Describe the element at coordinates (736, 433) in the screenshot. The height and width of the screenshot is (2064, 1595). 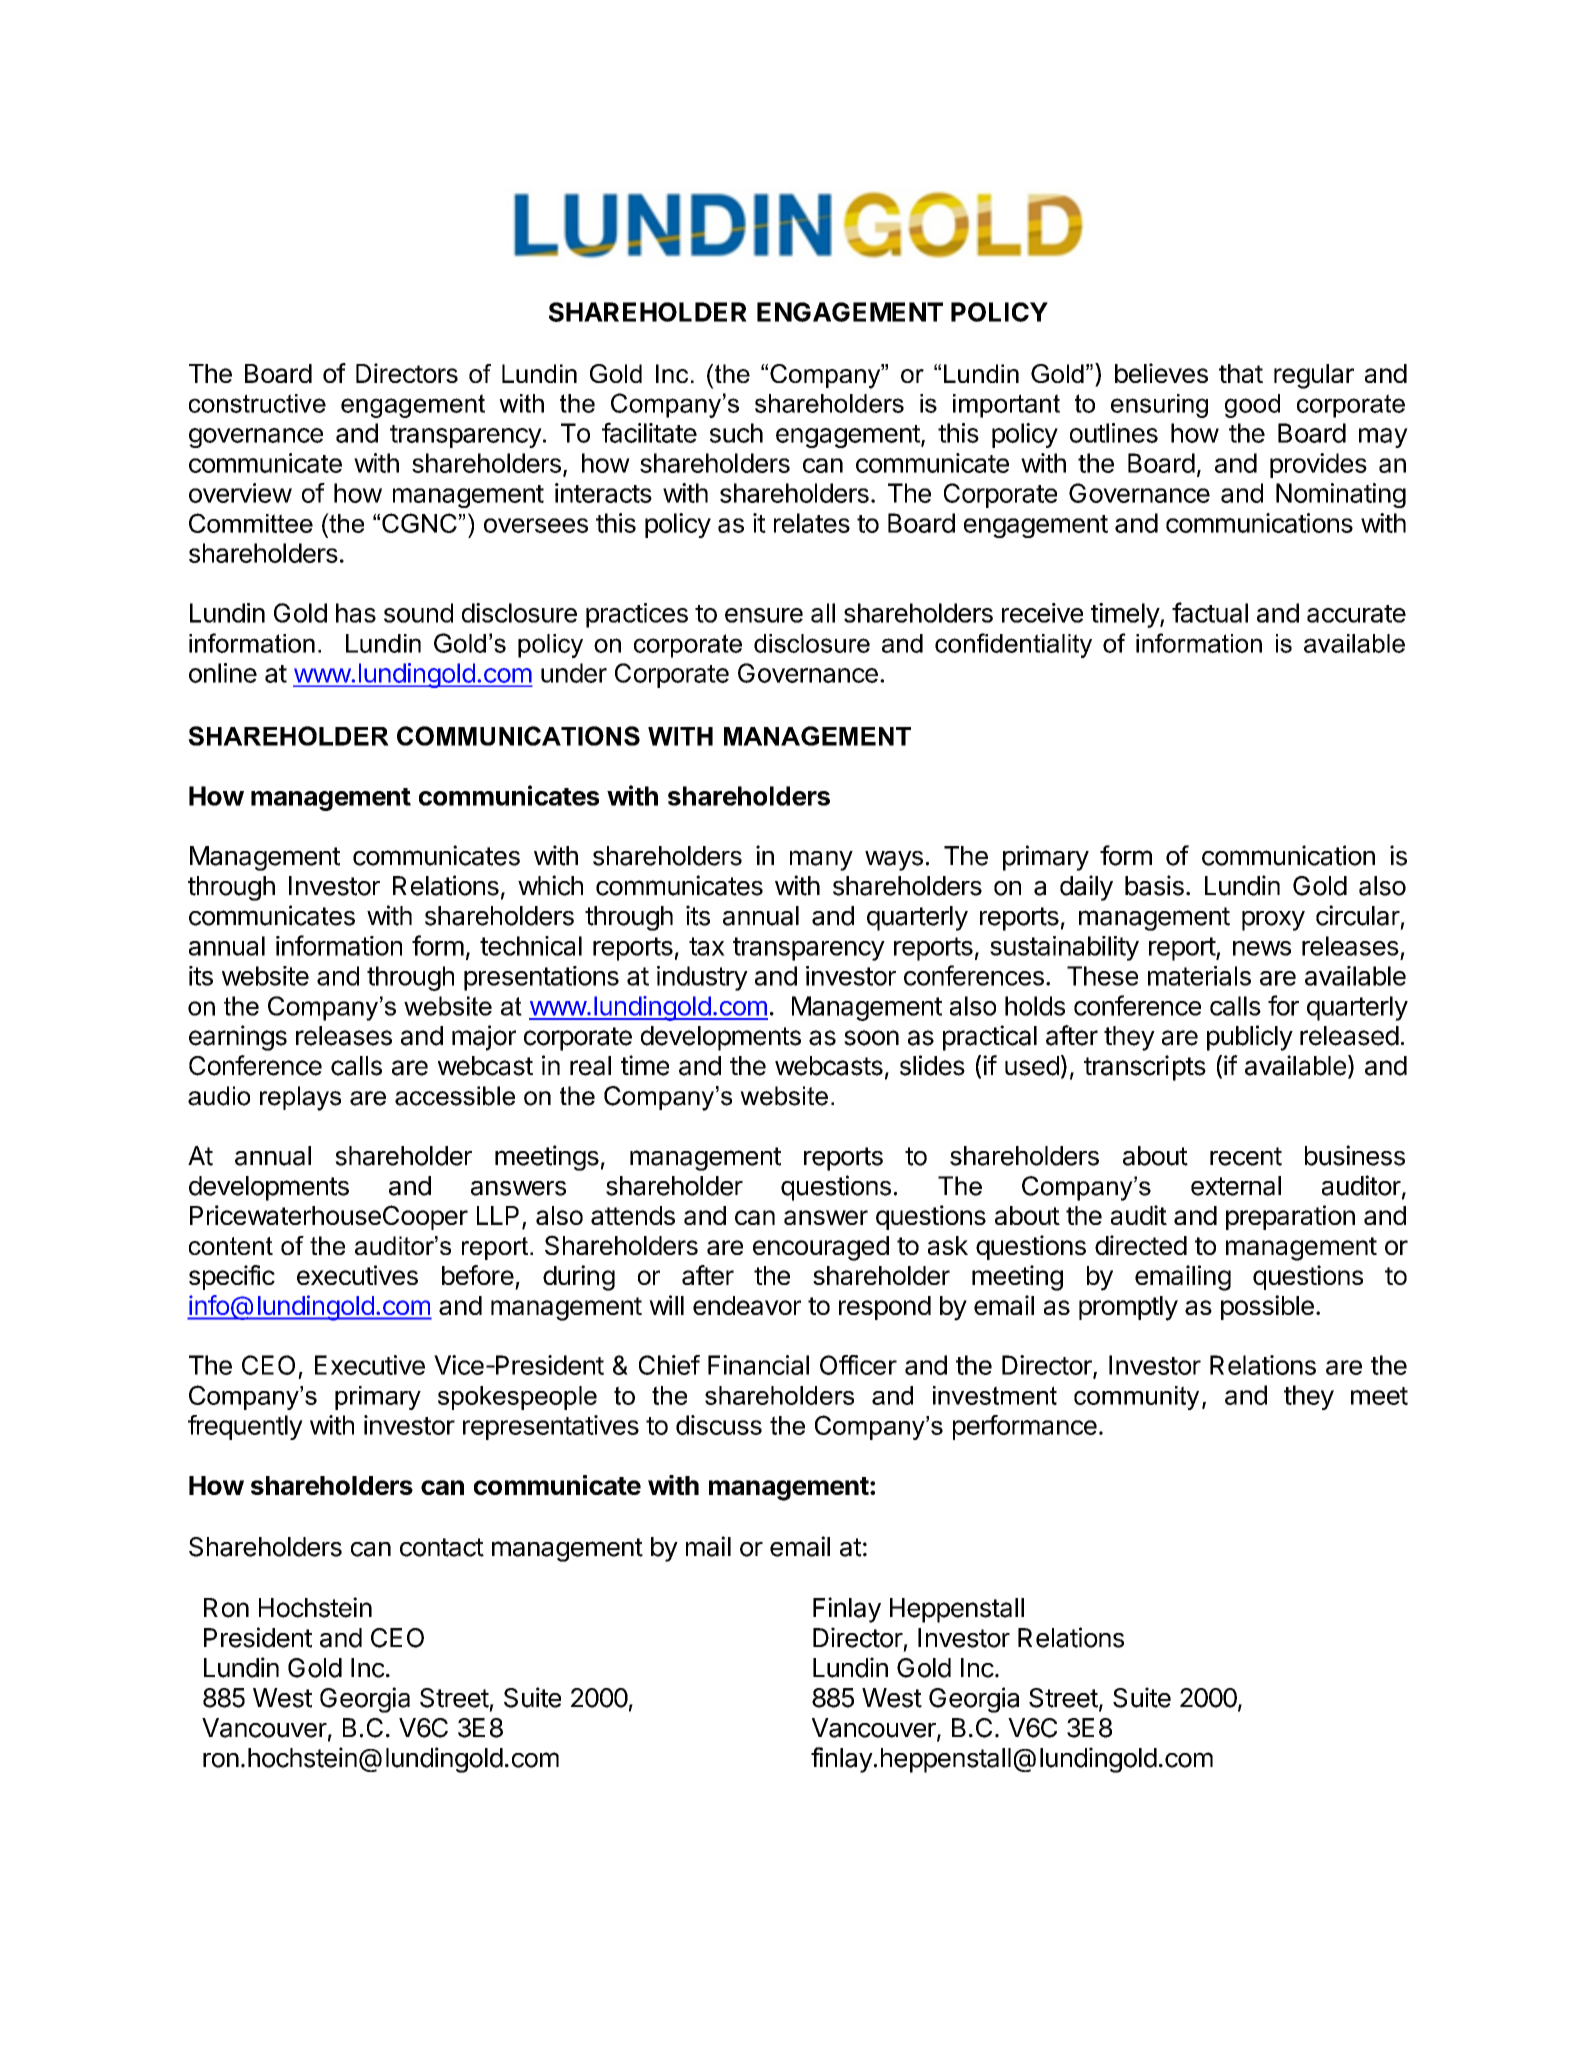
I see `such` at that location.
